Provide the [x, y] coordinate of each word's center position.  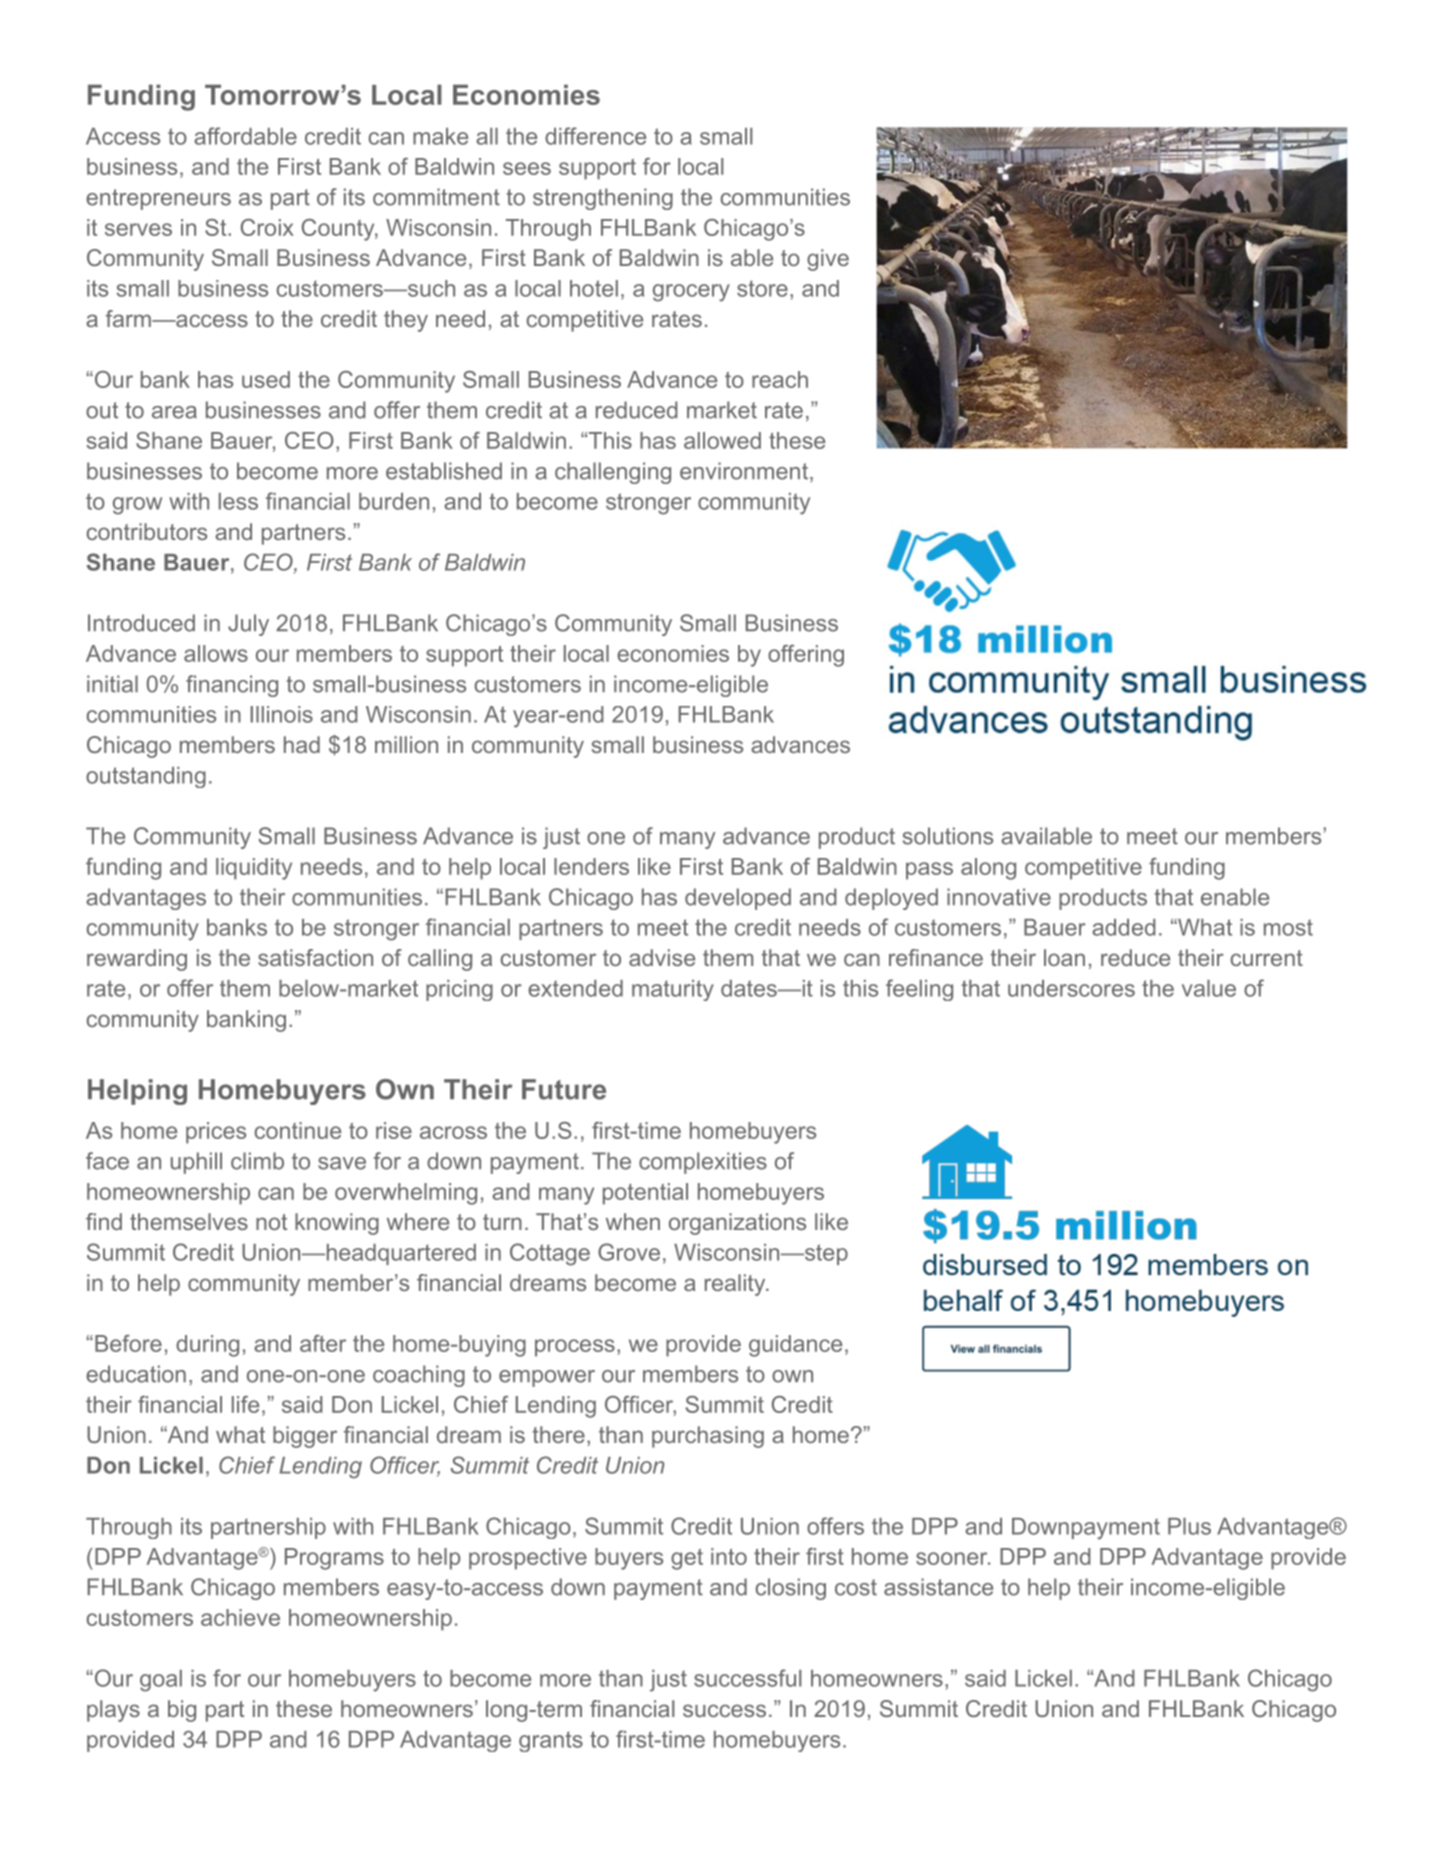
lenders [591, 866]
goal [161, 1681]
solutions [948, 836]
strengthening [603, 199]
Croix [267, 227]
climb [257, 1161]
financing [232, 686]
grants [551, 1741]
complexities [703, 1163]
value [1209, 988]
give [828, 260]
